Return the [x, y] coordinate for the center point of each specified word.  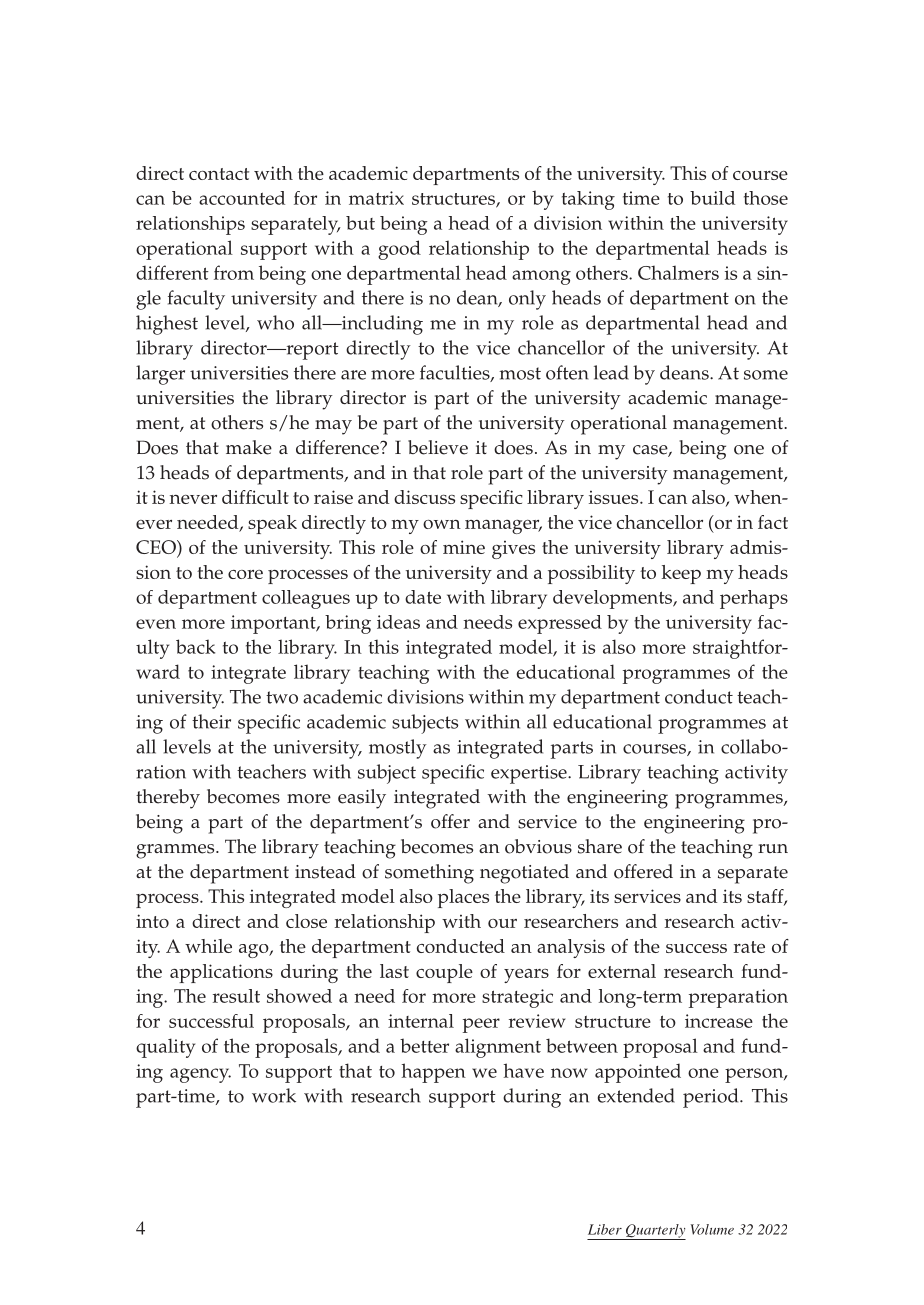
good [399, 250]
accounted [242, 198]
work [274, 1095]
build [712, 198]
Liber [605, 1229]
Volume [712, 1229]
